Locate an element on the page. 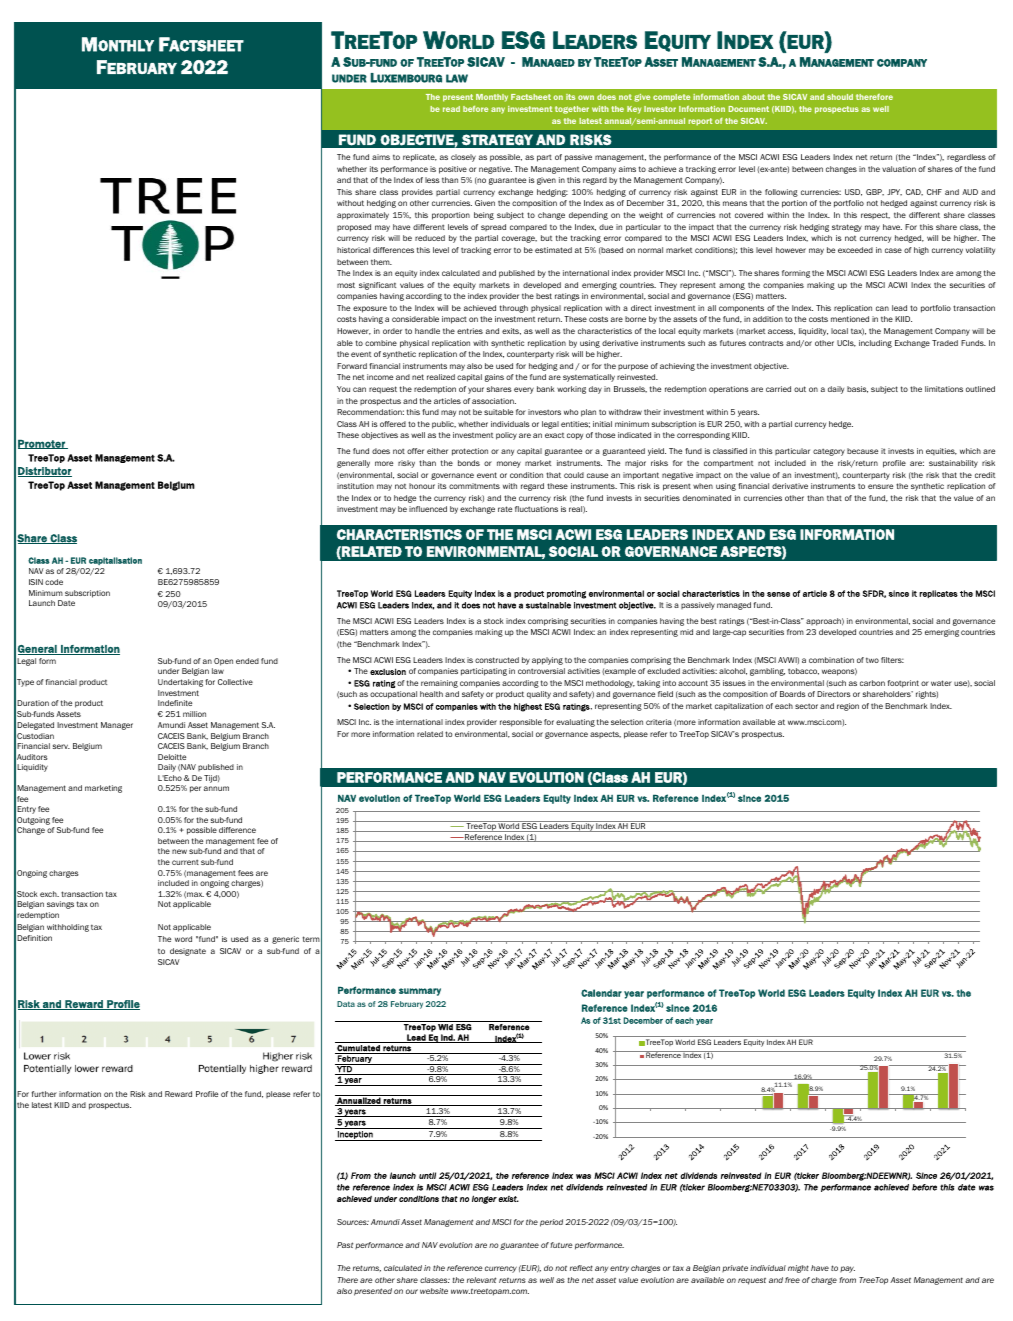  valuation is located at coordinates (899, 169).
